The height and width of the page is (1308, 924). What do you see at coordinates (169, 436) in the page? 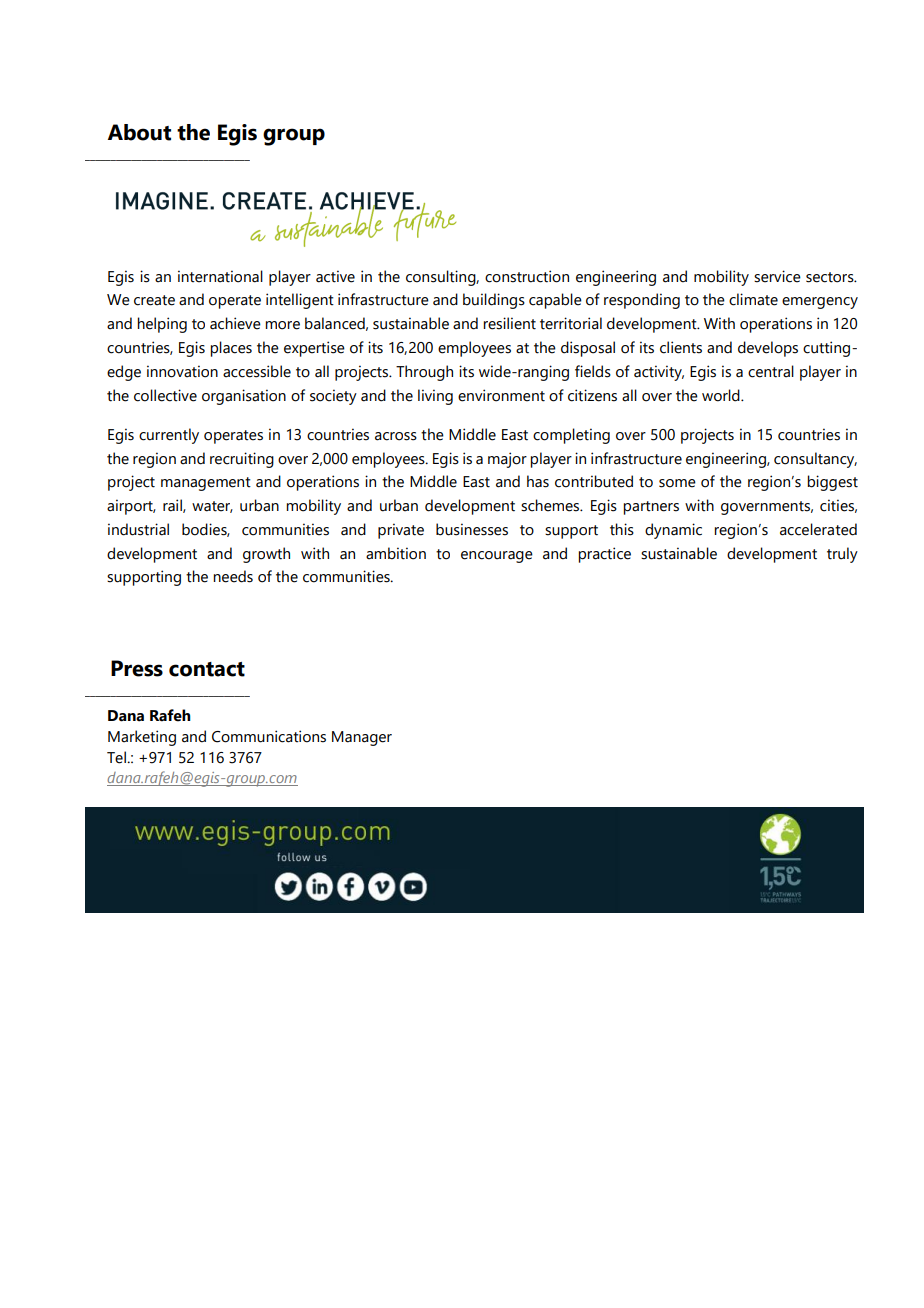
I see `currently` at bounding box center [169, 436].
